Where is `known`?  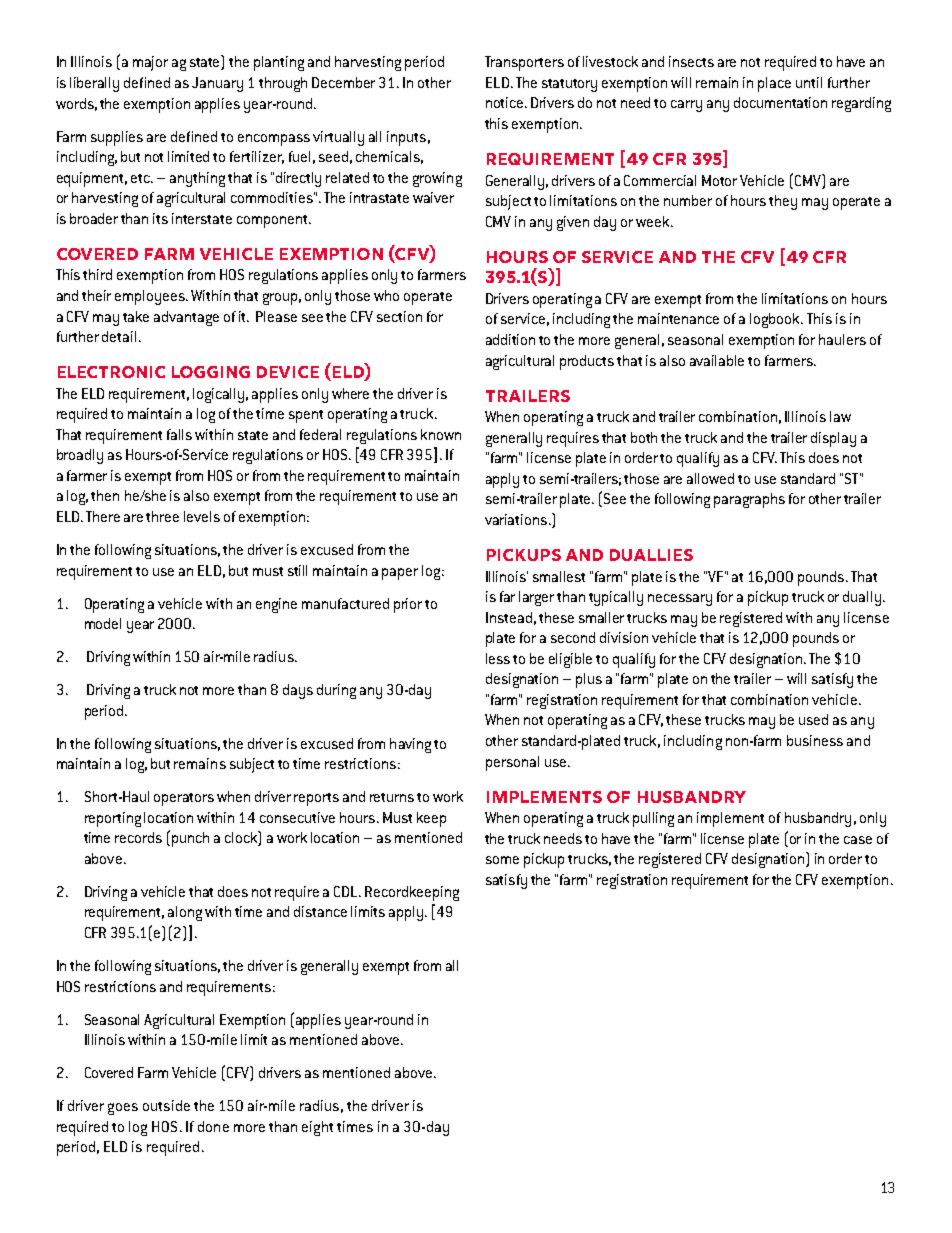
known is located at coordinates (441, 434).
